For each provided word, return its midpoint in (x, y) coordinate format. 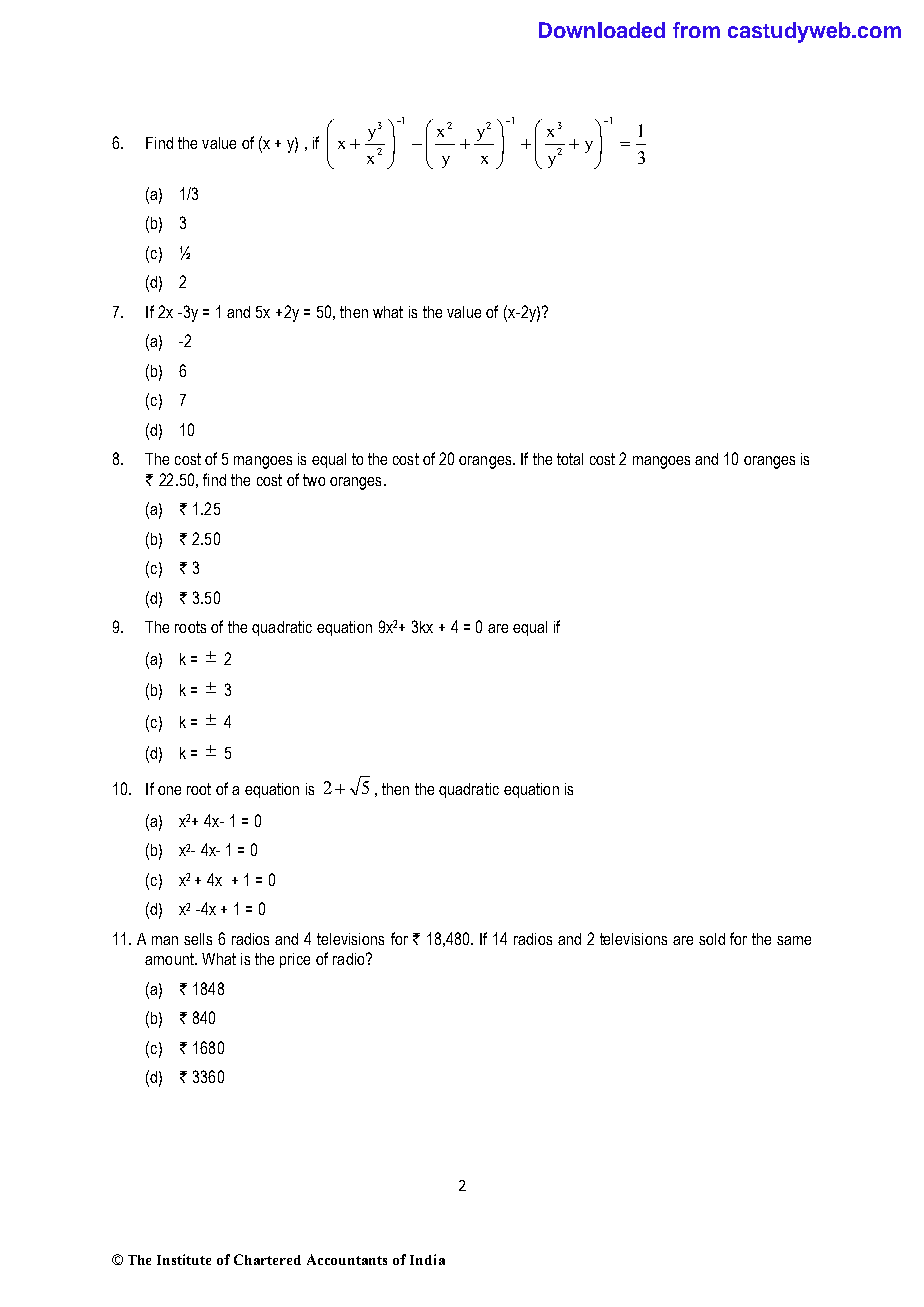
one (169, 790)
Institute (184, 1259)
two (314, 480)
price (295, 960)
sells (198, 939)
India (427, 1259)
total (570, 459)
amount (170, 959)
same (794, 940)
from (696, 30)
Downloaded (602, 30)
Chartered (267, 1259)
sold (712, 939)
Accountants (347, 1259)
